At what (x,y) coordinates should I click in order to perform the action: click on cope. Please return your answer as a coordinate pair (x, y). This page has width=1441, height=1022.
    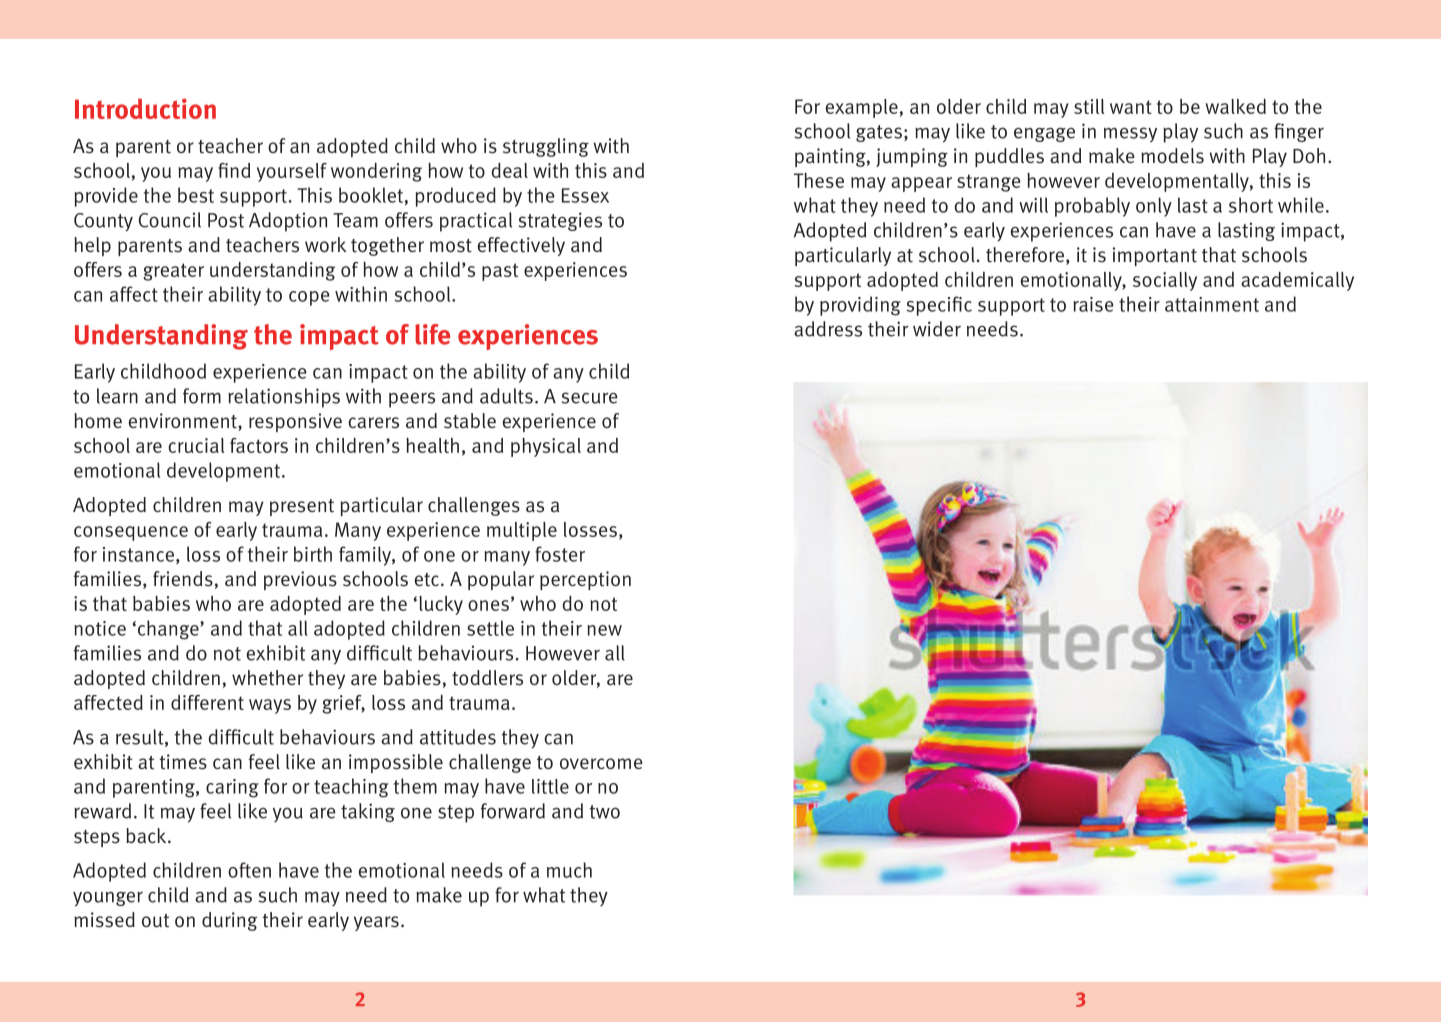
    Looking at the image, I should click on (309, 298).
